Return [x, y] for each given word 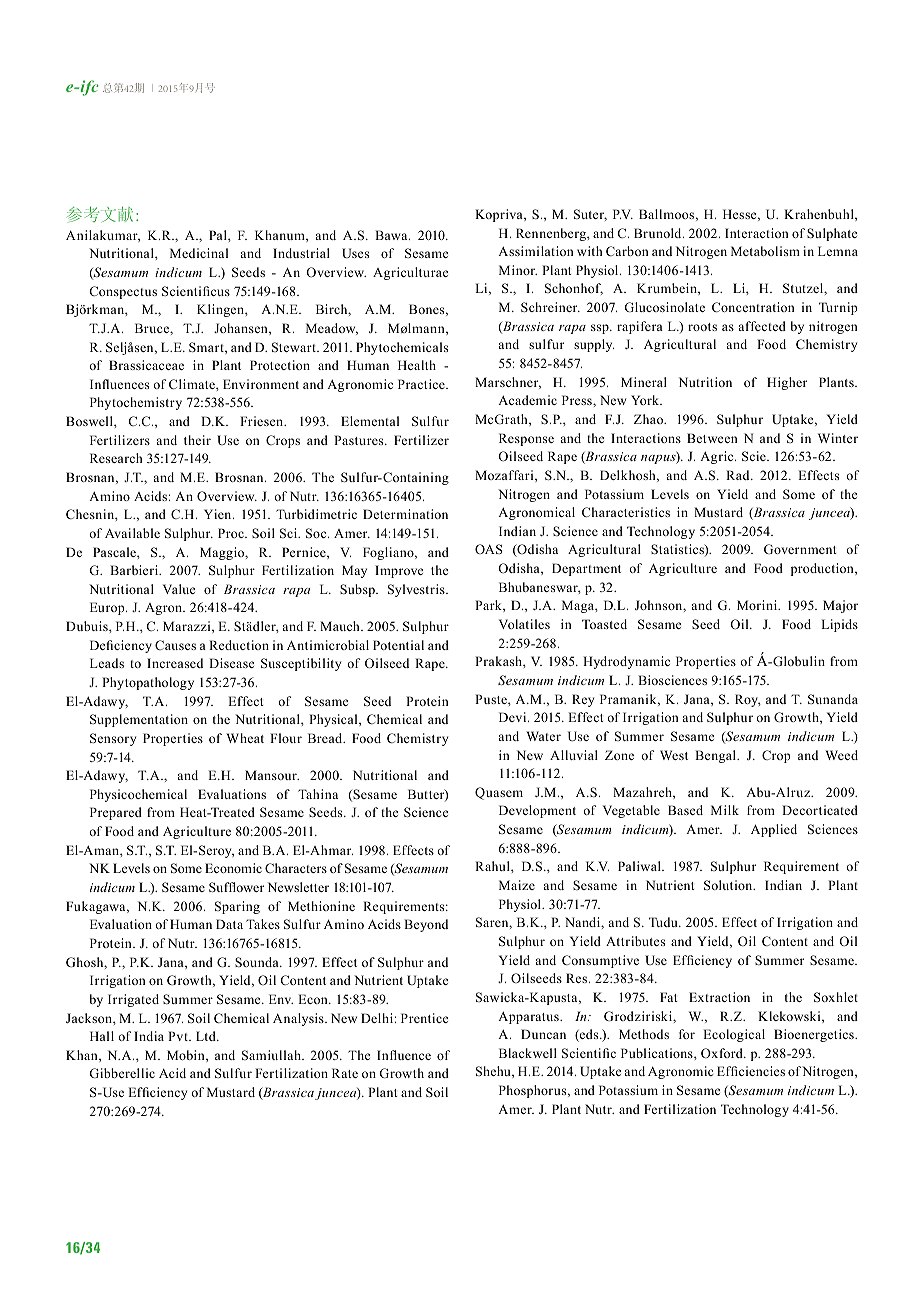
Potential [398, 645]
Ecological [734, 1035]
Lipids [839, 625]
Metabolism [765, 251]
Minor [518, 270]
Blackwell [528, 1053]
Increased [175, 663]
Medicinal [199, 253]
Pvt [179, 1036]
